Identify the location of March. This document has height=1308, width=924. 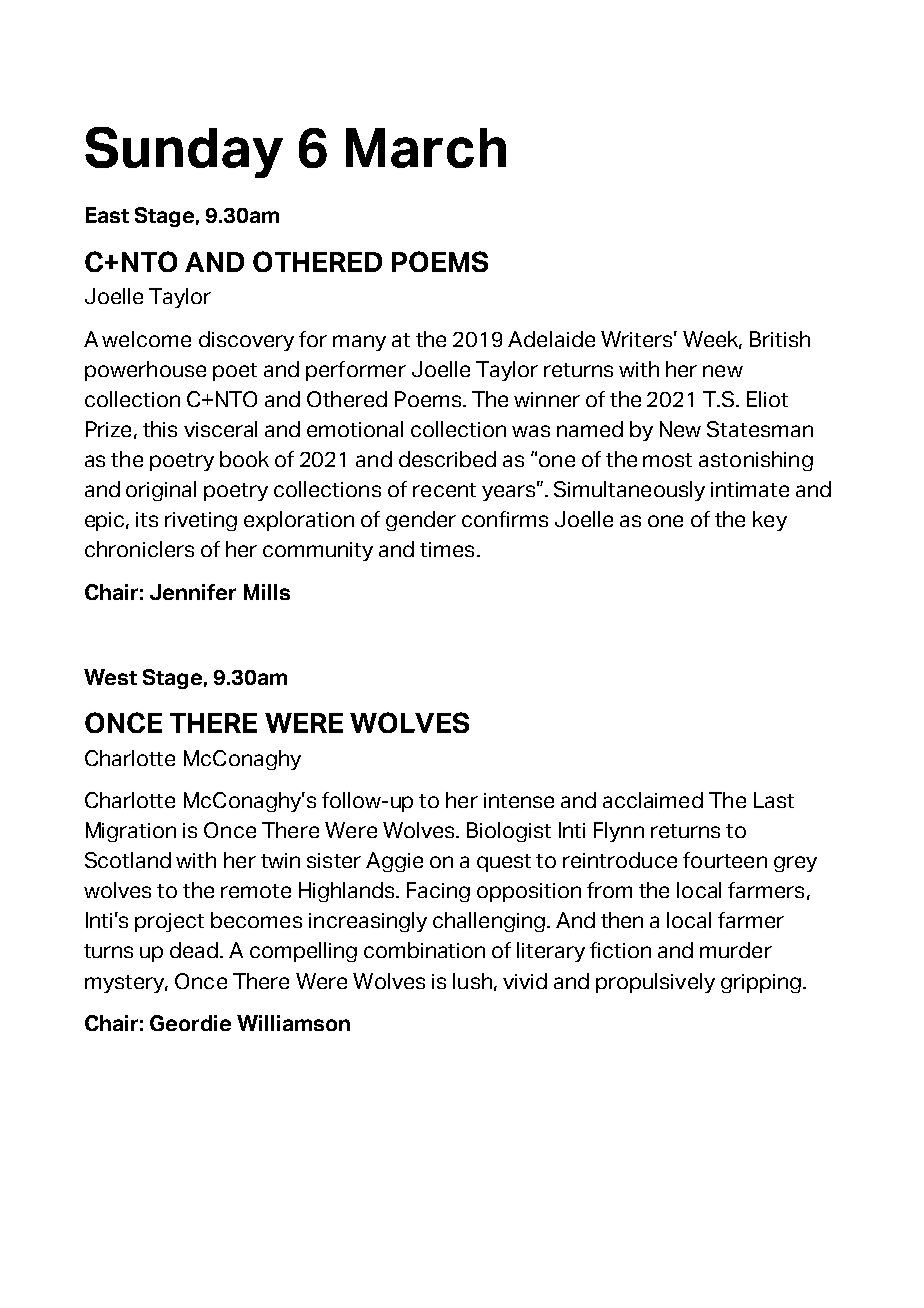
(426, 148).
